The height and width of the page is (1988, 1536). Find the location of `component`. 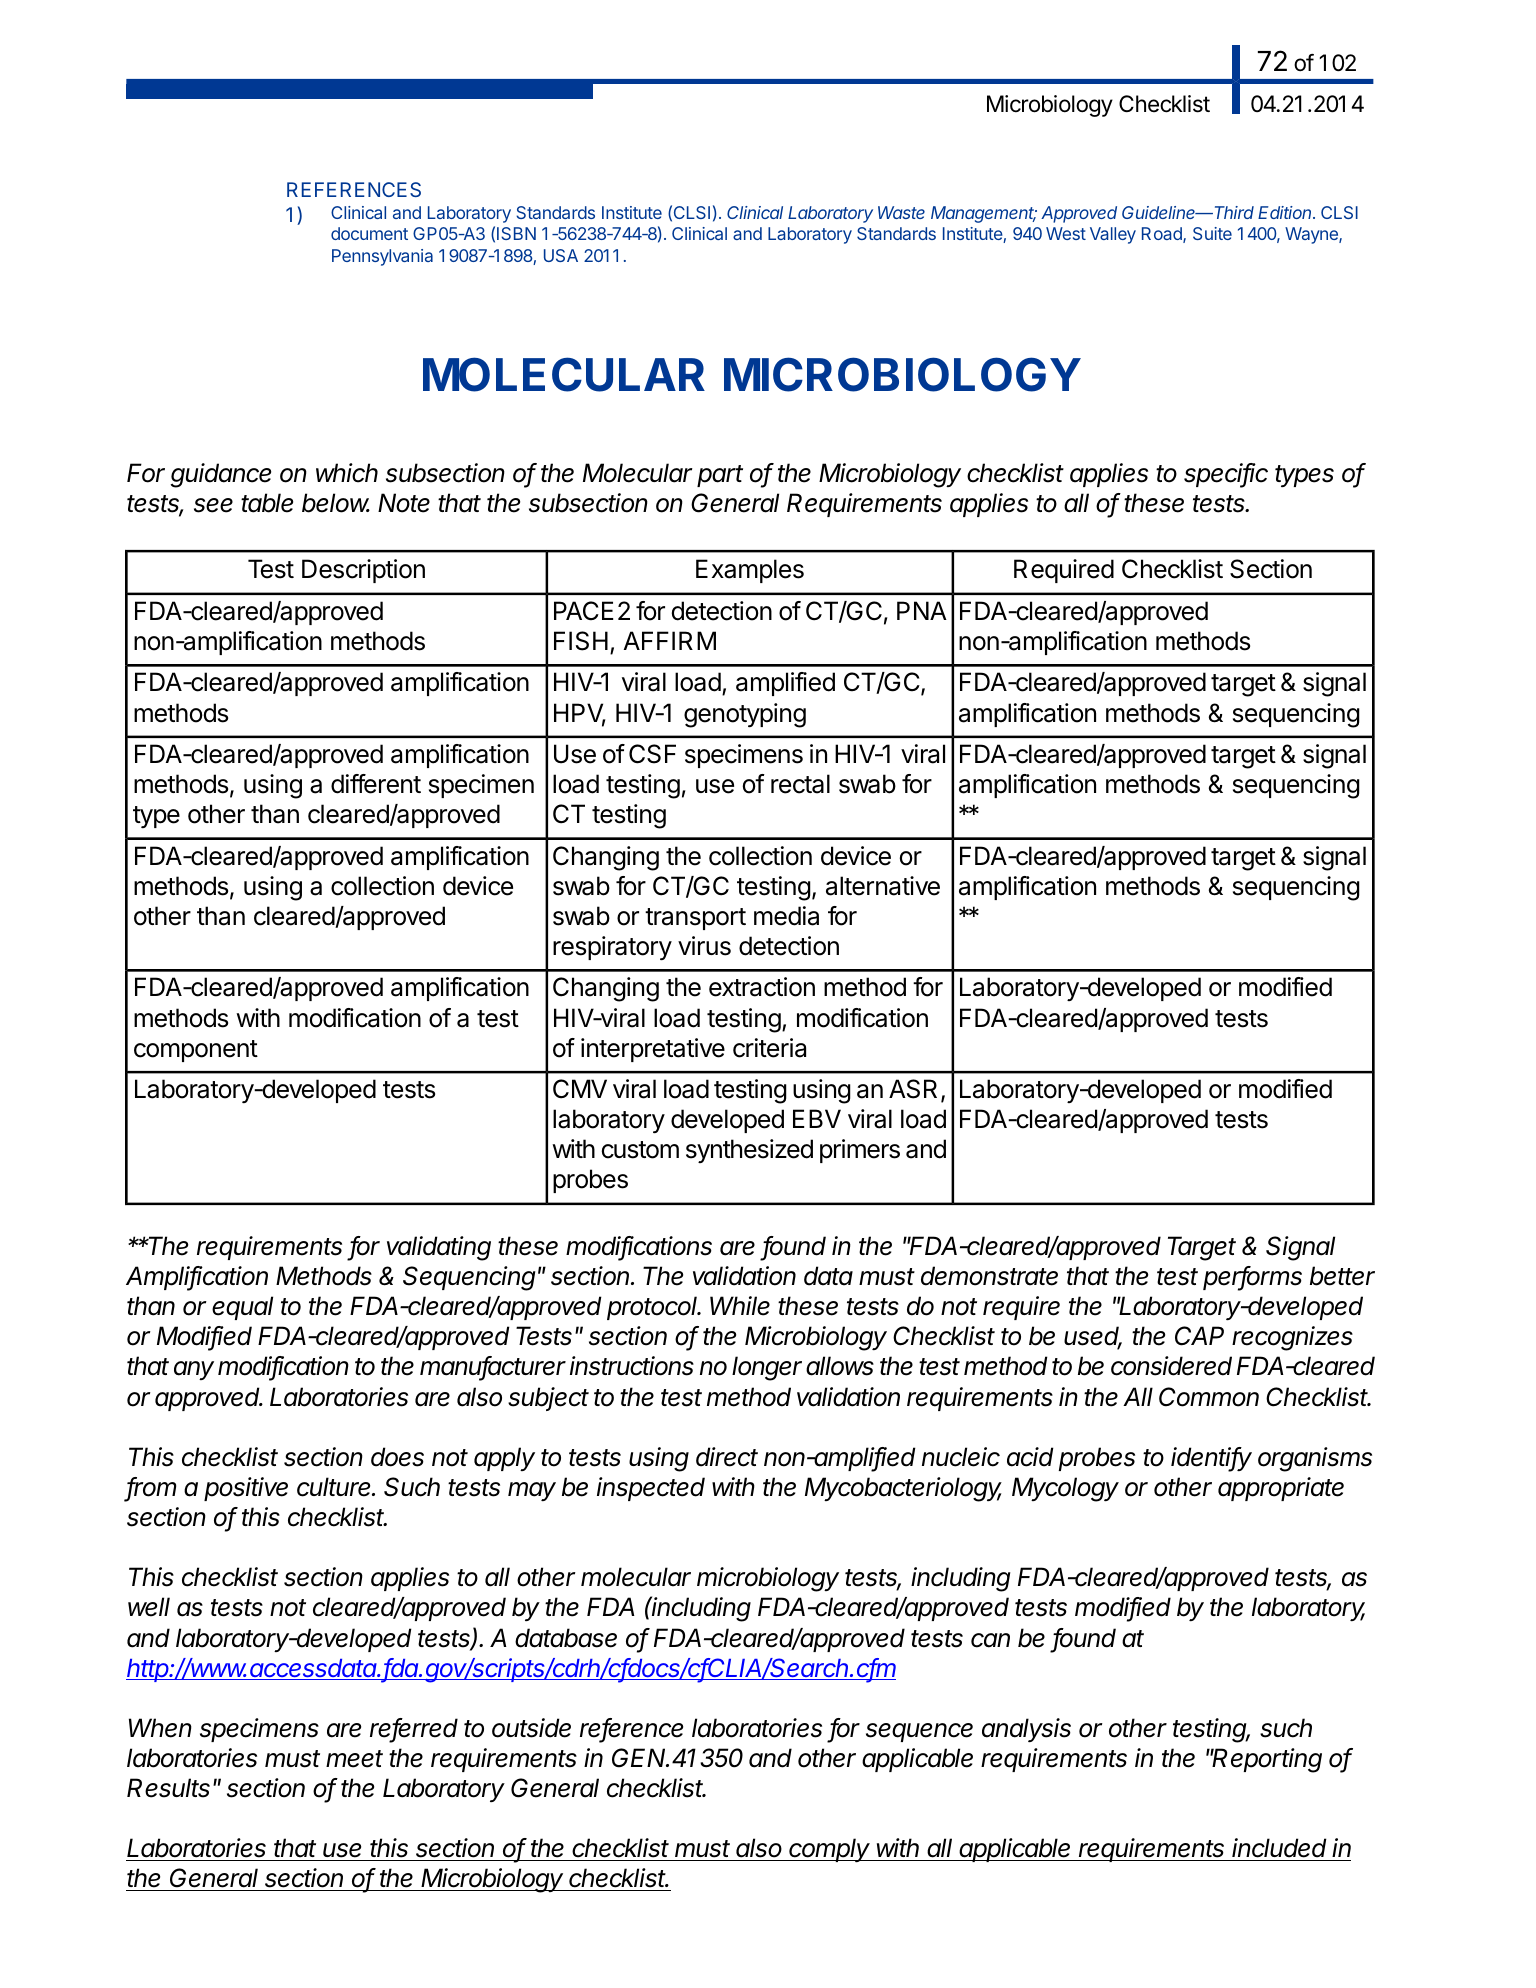

component is located at coordinates (196, 1051).
